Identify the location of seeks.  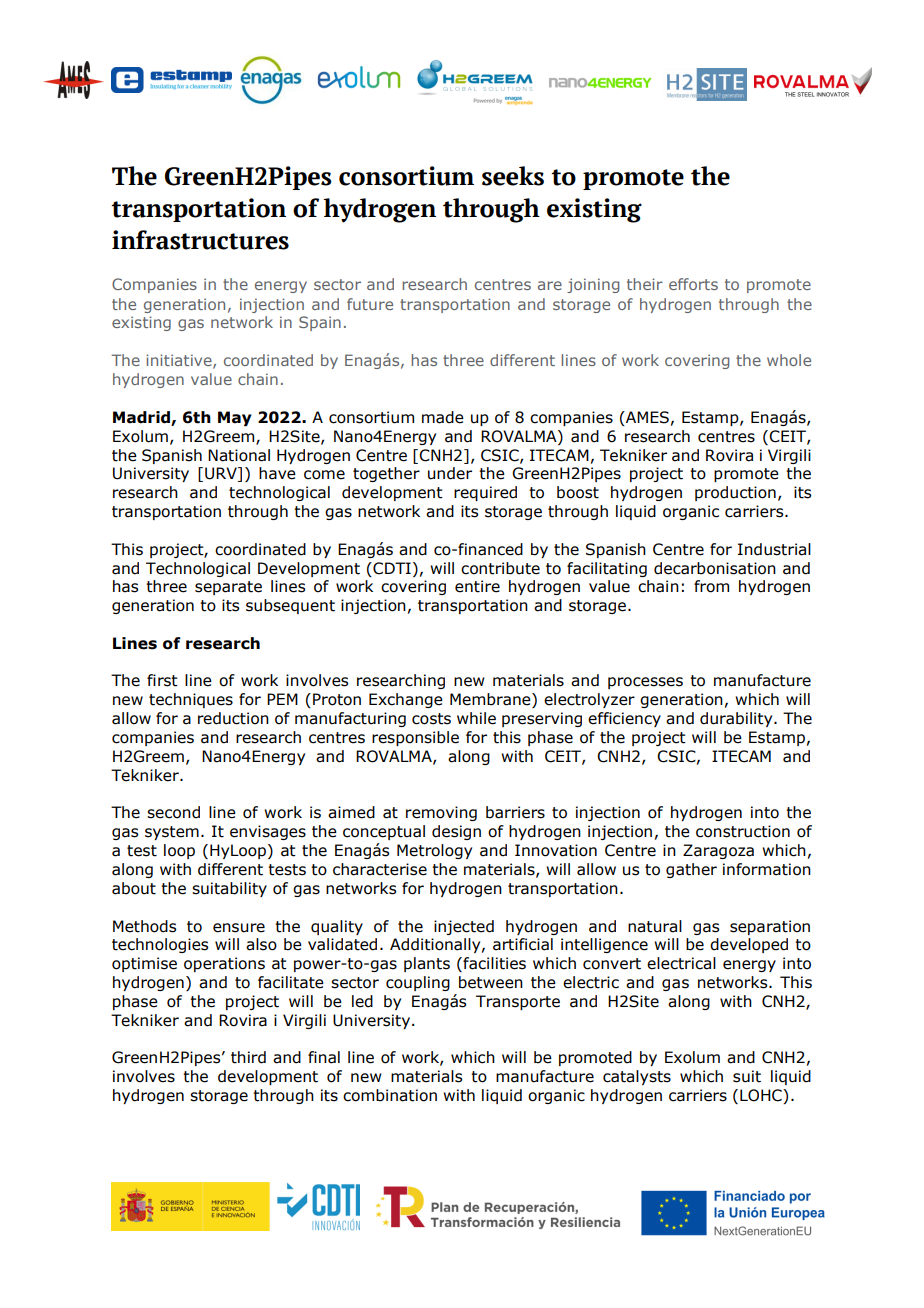
(513, 176).
